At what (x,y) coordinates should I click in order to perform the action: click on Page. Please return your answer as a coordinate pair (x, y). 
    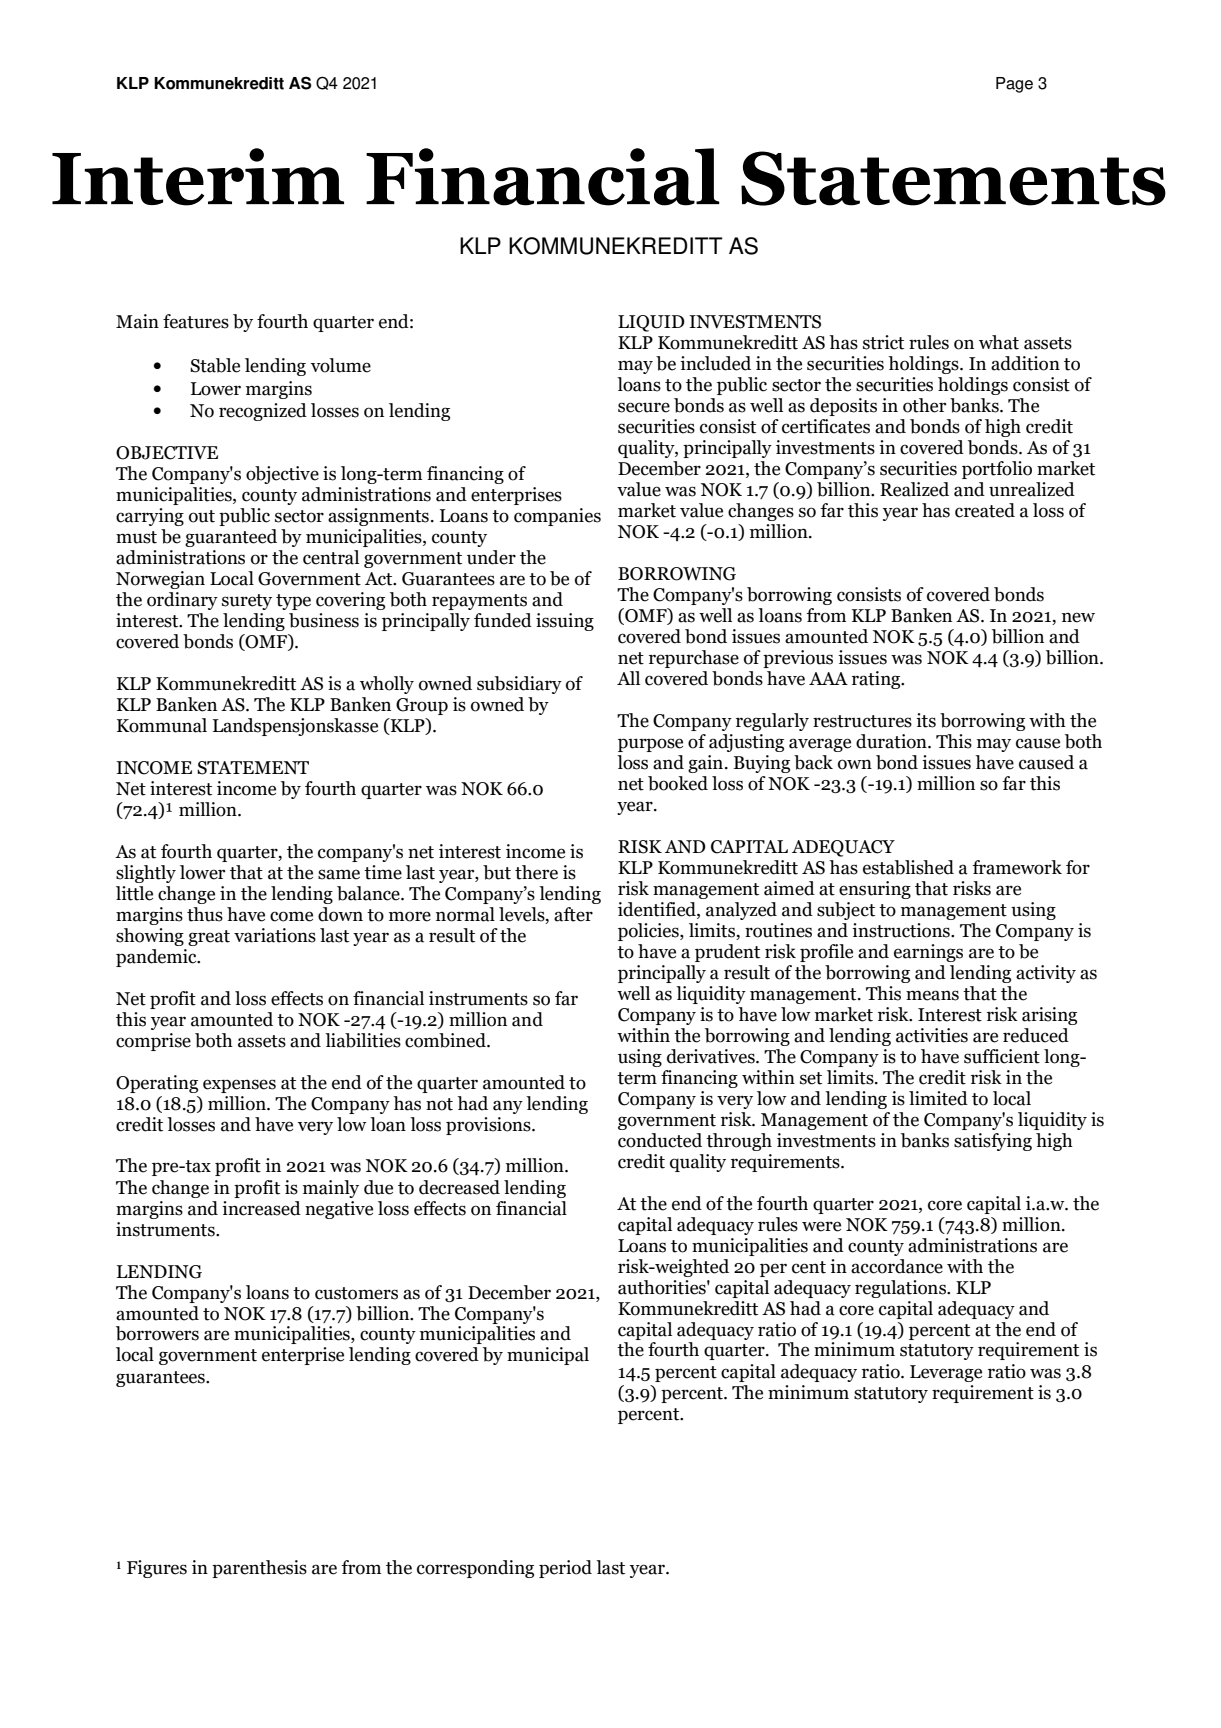
    Looking at the image, I should click on (1014, 85).
